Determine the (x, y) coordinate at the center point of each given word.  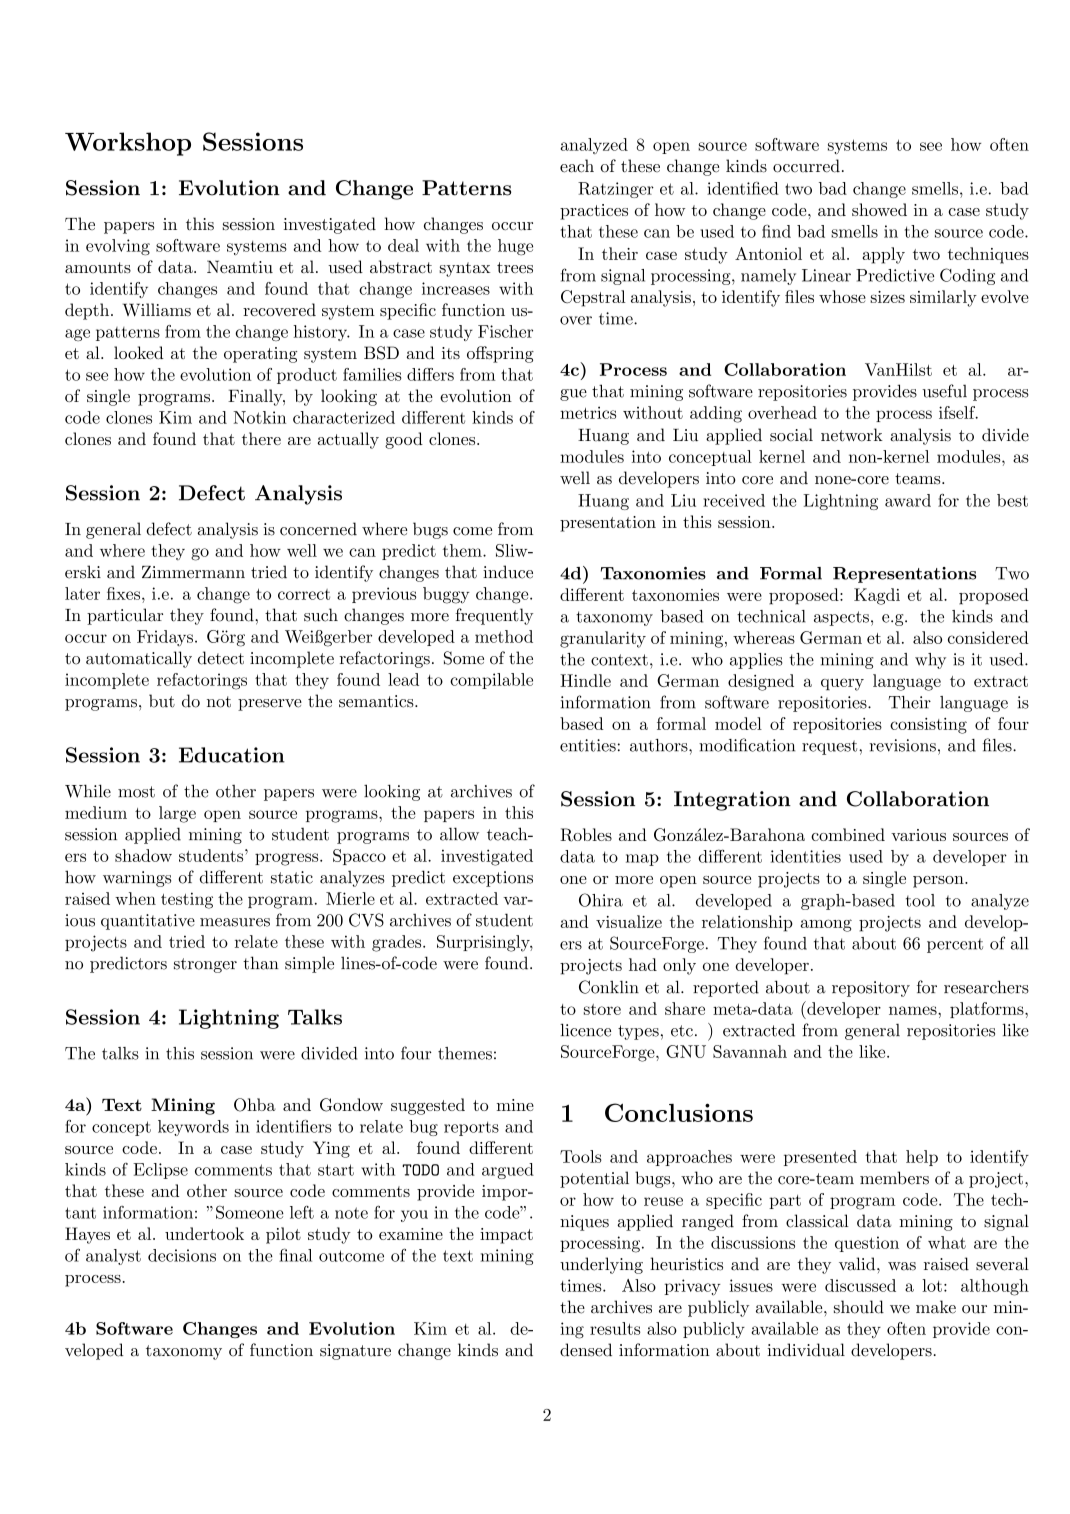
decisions (182, 1255)
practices (594, 212)
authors (660, 745)
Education (232, 755)
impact (506, 1236)
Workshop (128, 144)
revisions (902, 745)
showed (879, 209)
